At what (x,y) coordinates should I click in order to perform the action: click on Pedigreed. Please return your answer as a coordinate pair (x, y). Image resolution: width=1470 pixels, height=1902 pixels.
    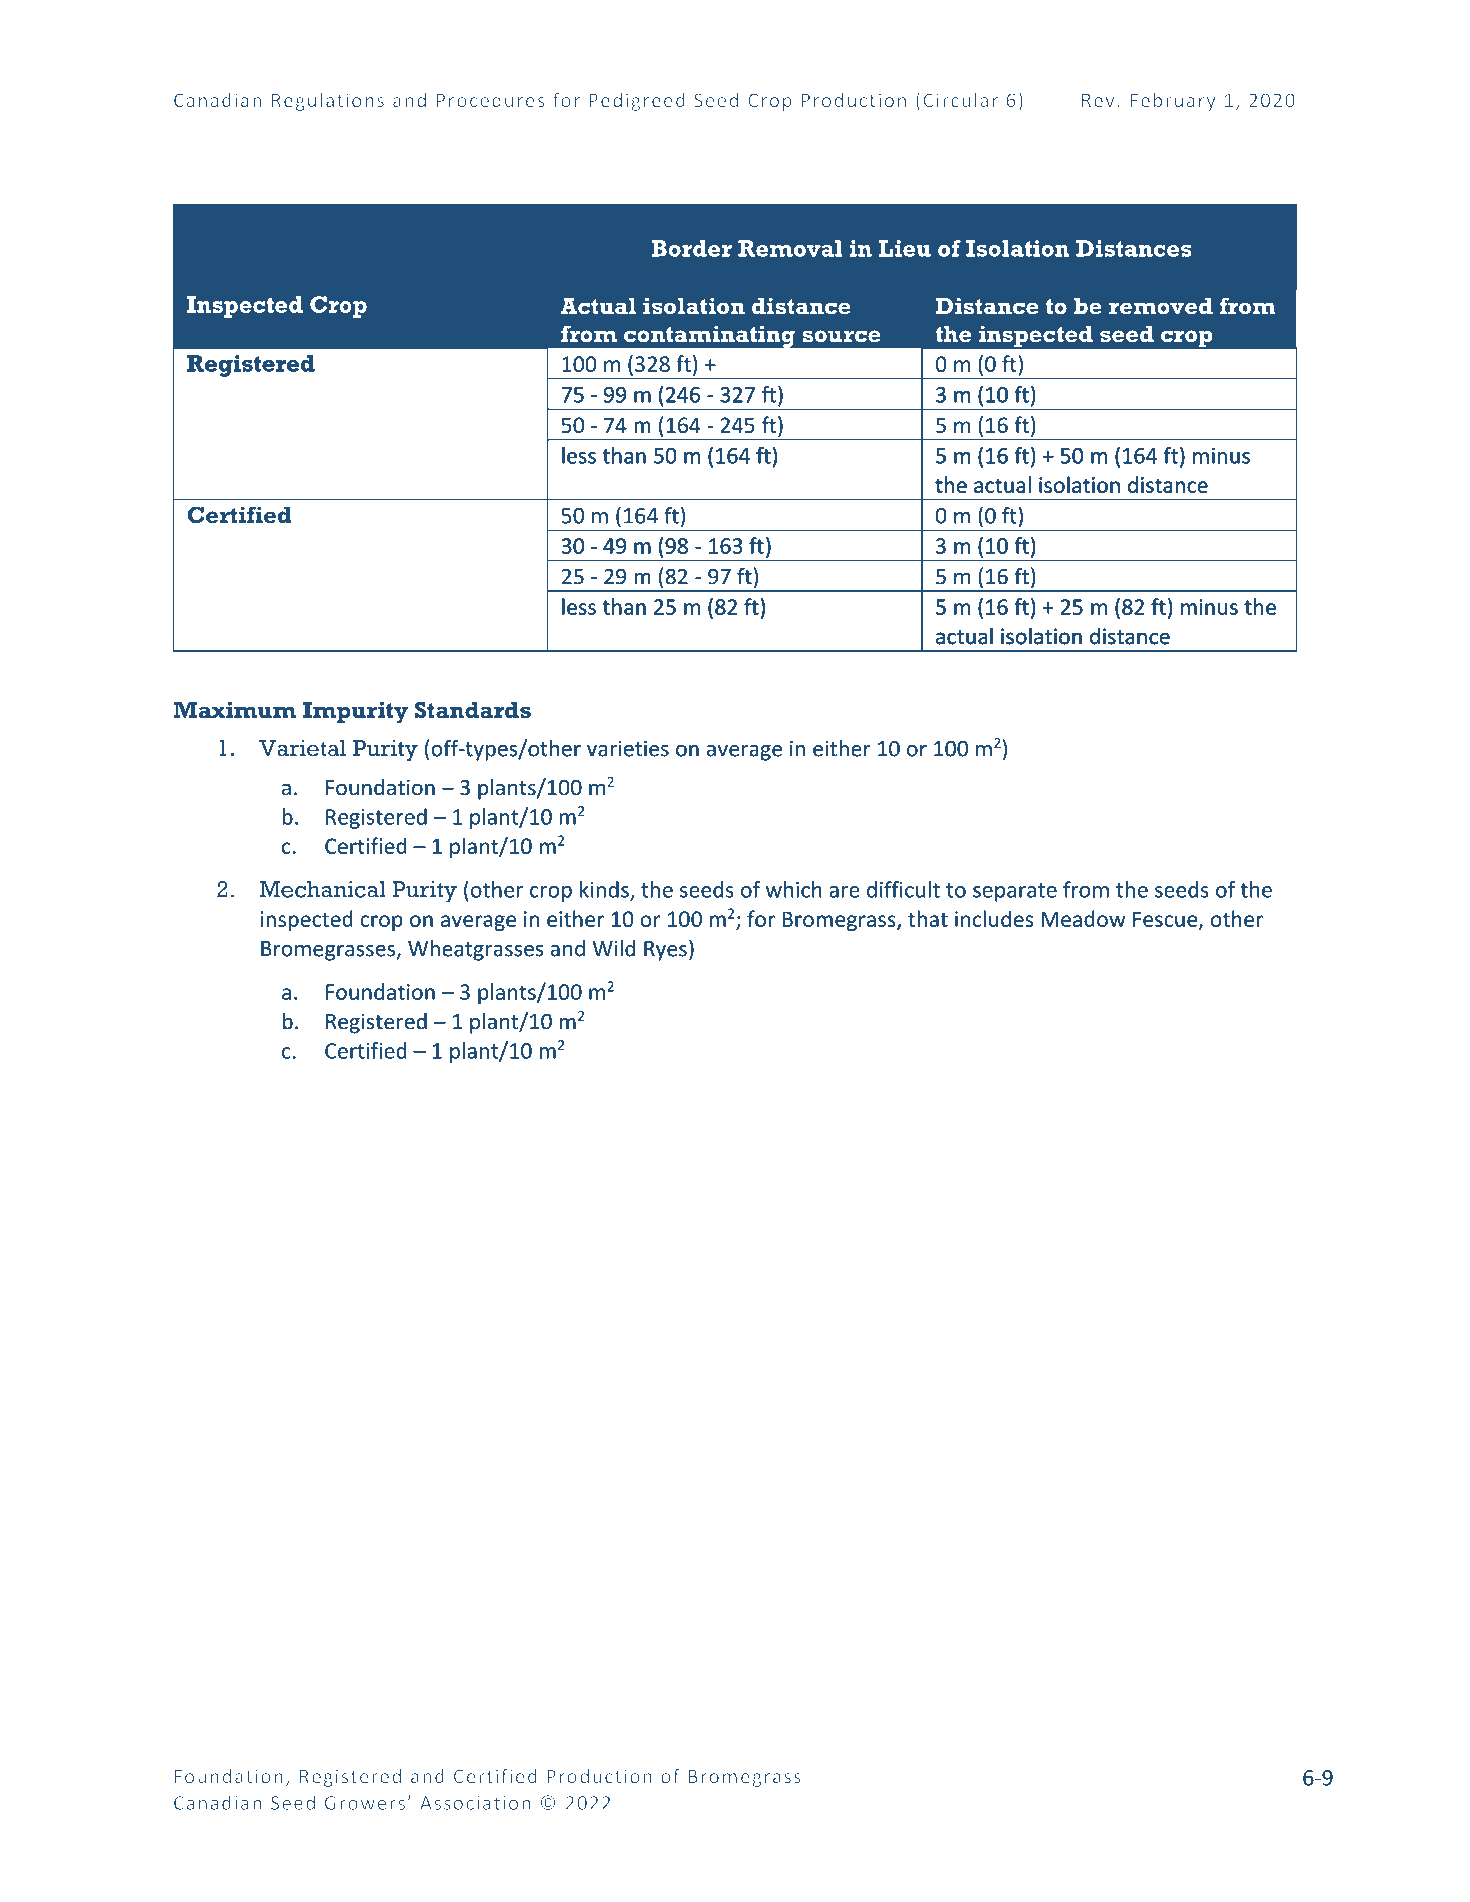
    Looking at the image, I should click on (637, 102).
